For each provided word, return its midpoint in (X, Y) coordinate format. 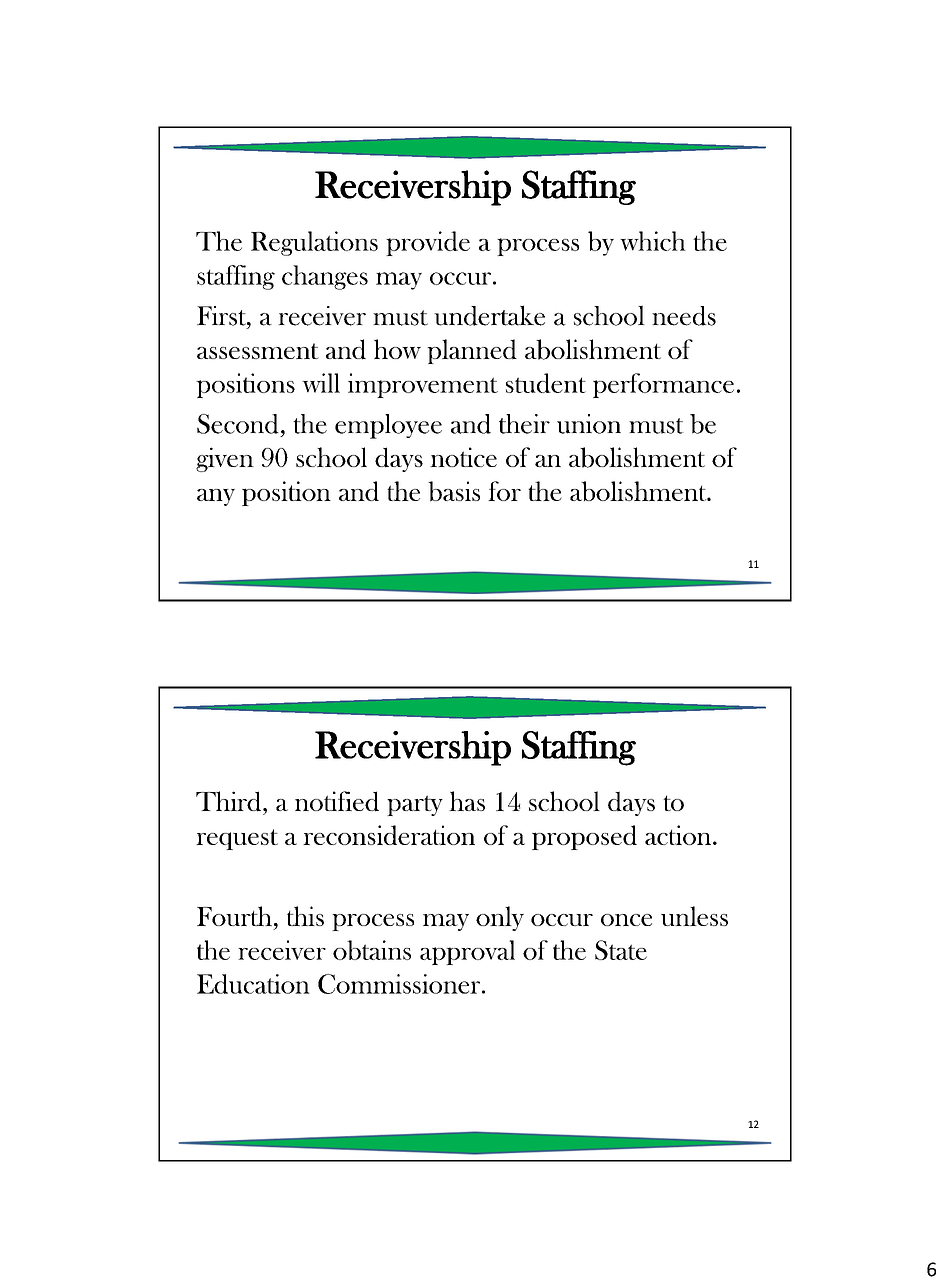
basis (454, 491)
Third (230, 801)
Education (253, 984)
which (653, 241)
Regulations (314, 243)
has (467, 801)
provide (428, 243)
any (216, 497)
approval (467, 952)
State (621, 950)
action (679, 835)
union (589, 424)
